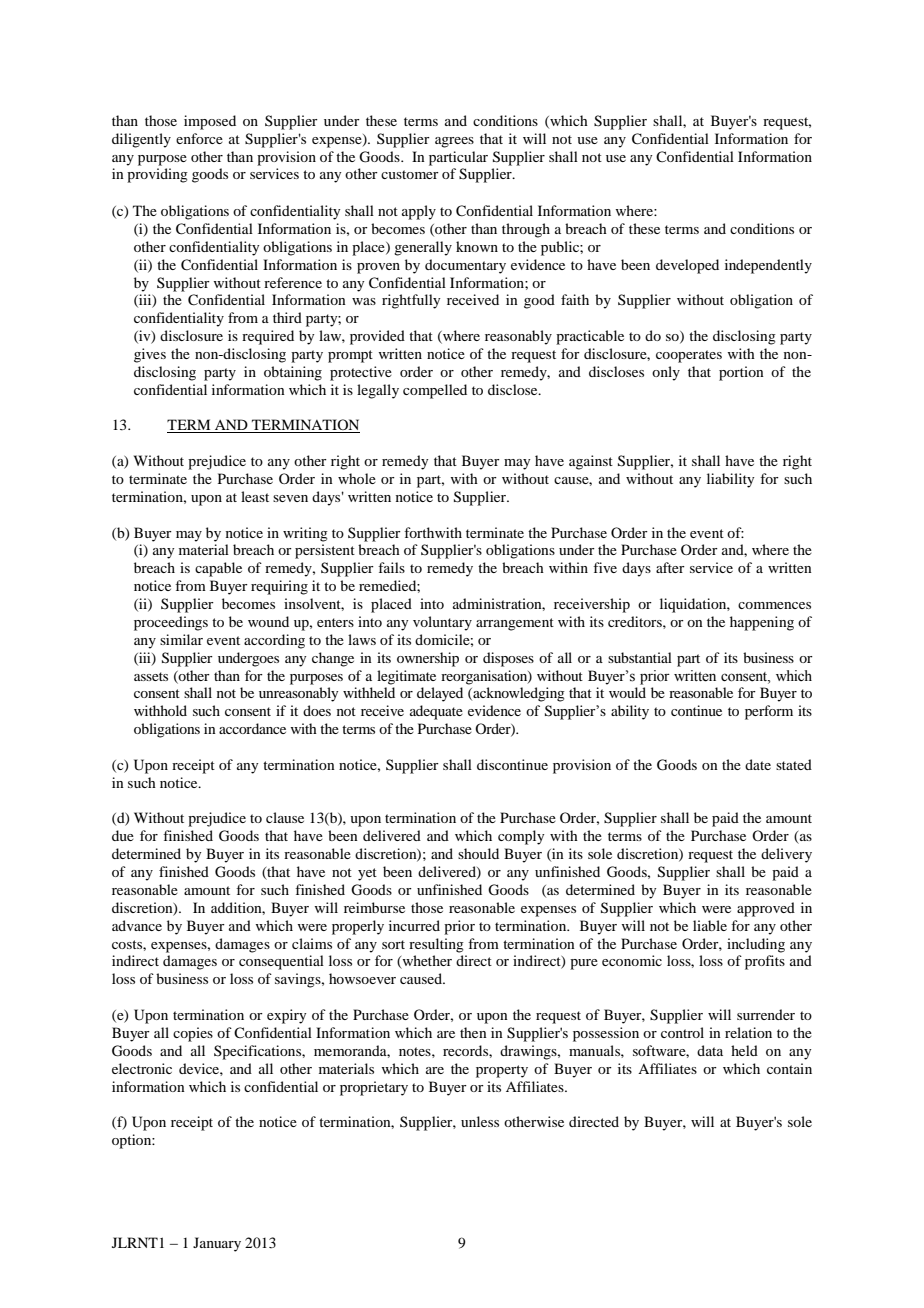 The height and width of the image is (1308, 924). Describe the element at coordinates (689, 356) in the image. I see `cooperates` at that location.
